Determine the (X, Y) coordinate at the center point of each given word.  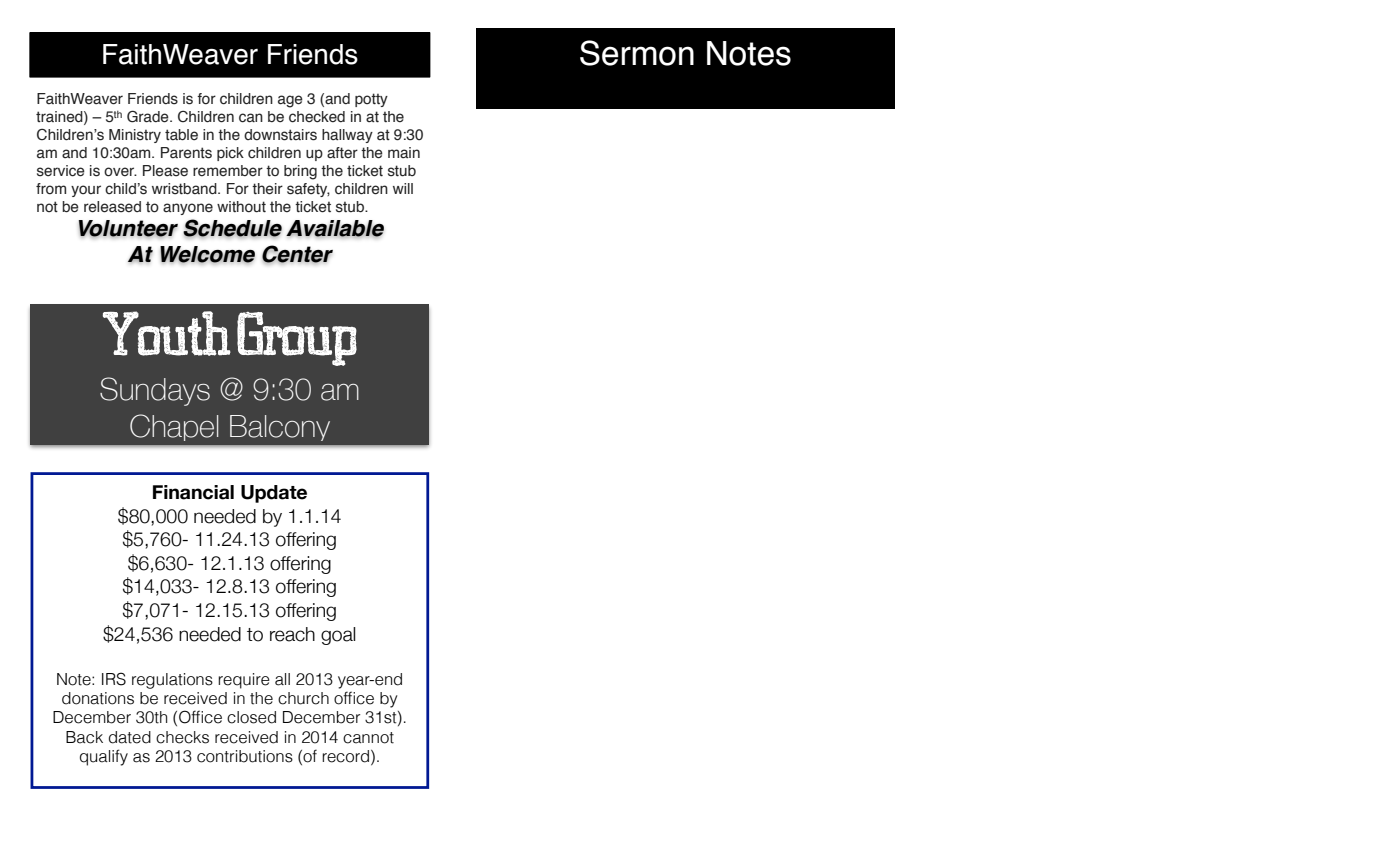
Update (274, 494)
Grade (149, 116)
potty (371, 100)
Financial (193, 492)
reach (292, 634)
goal (338, 636)
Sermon (637, 53)
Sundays (155, 391)
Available (335, 229)
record (345, 756)
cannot (368, 738)
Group (297, 339)
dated (130, 737)
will (403, 188)
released (112, 207)
